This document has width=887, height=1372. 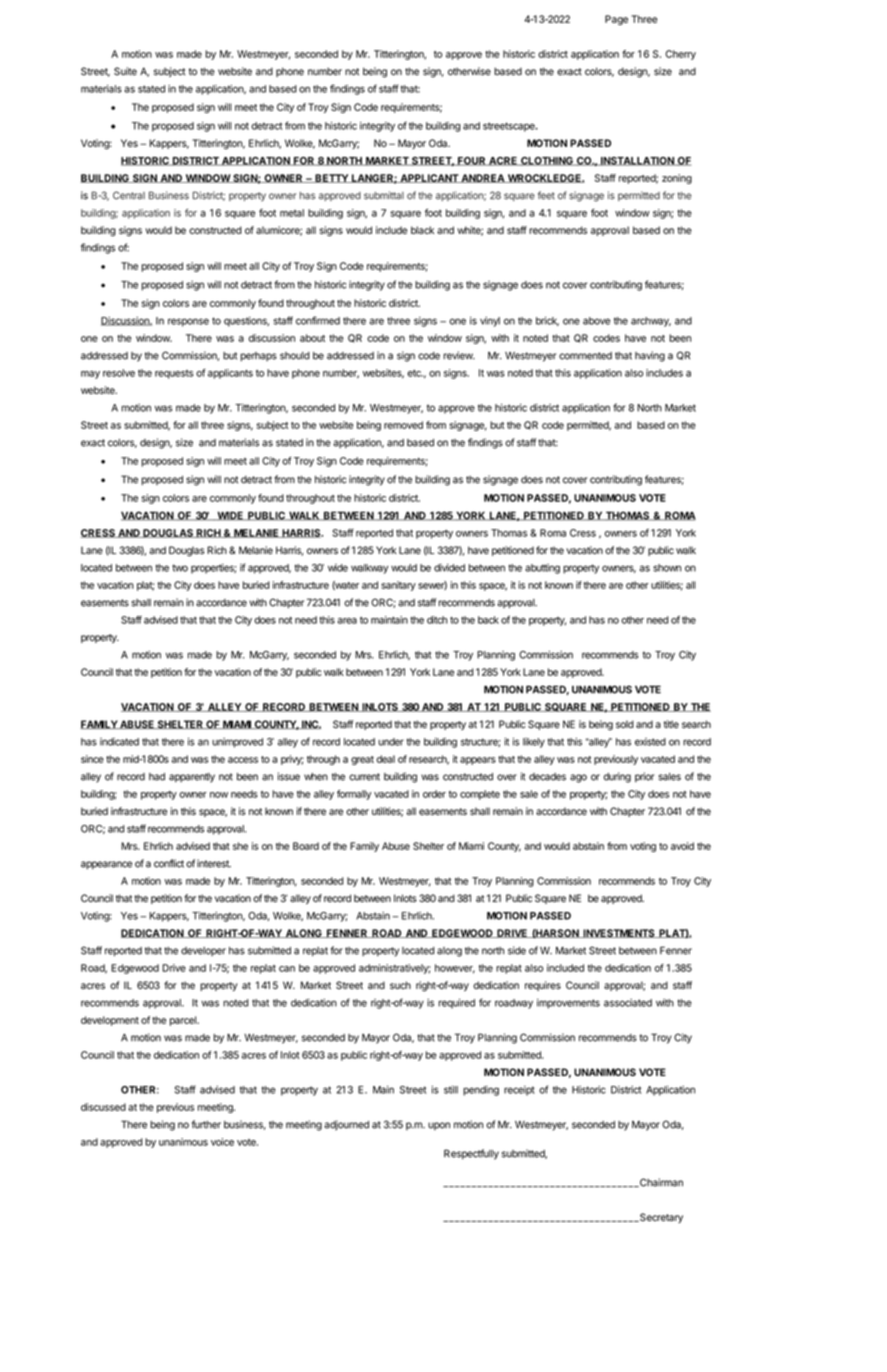 I want to click on indicated, so click(x=119, y=742).
